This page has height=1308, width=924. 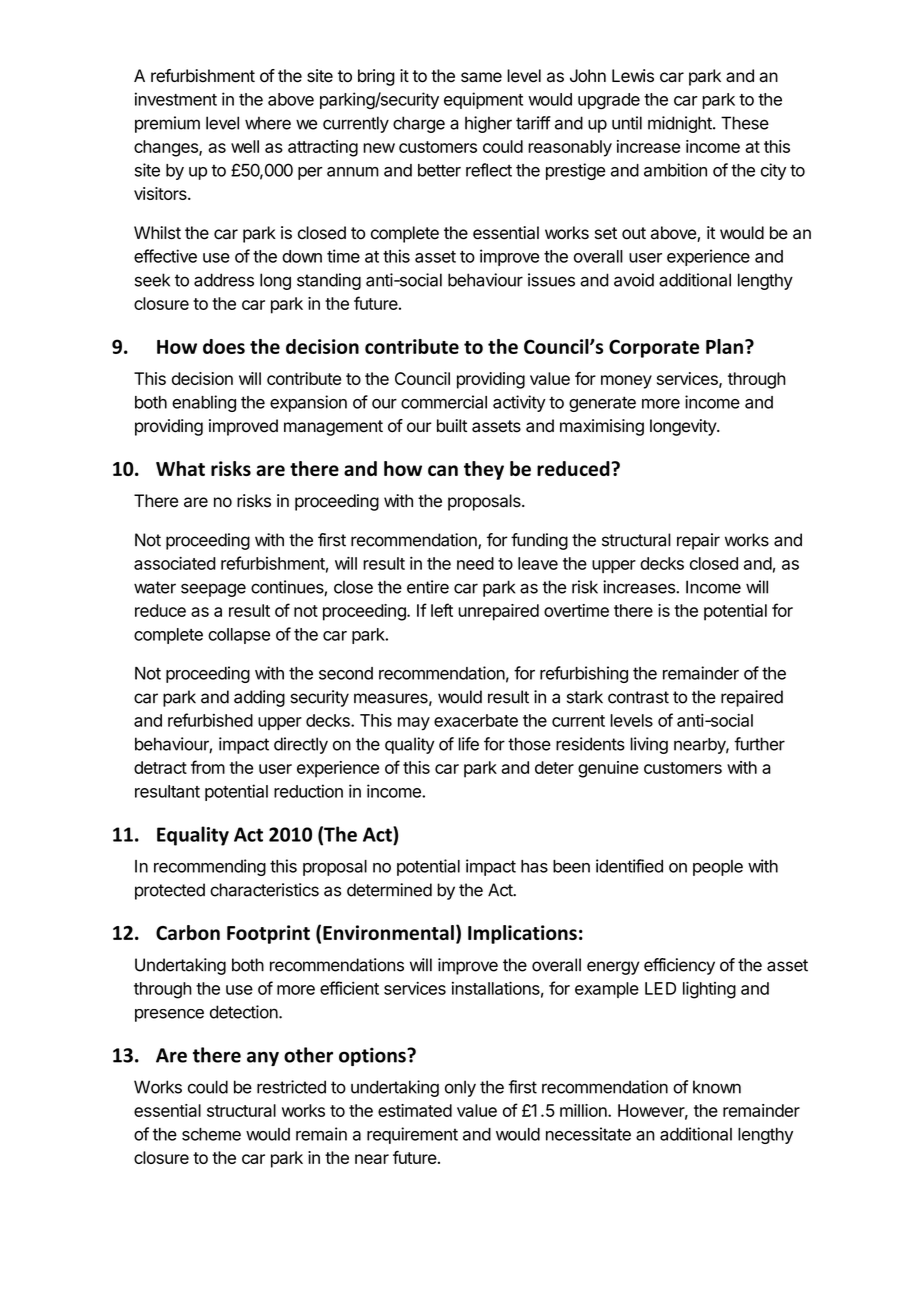 I want to click on scheme, so click(x=211, y=1134).
